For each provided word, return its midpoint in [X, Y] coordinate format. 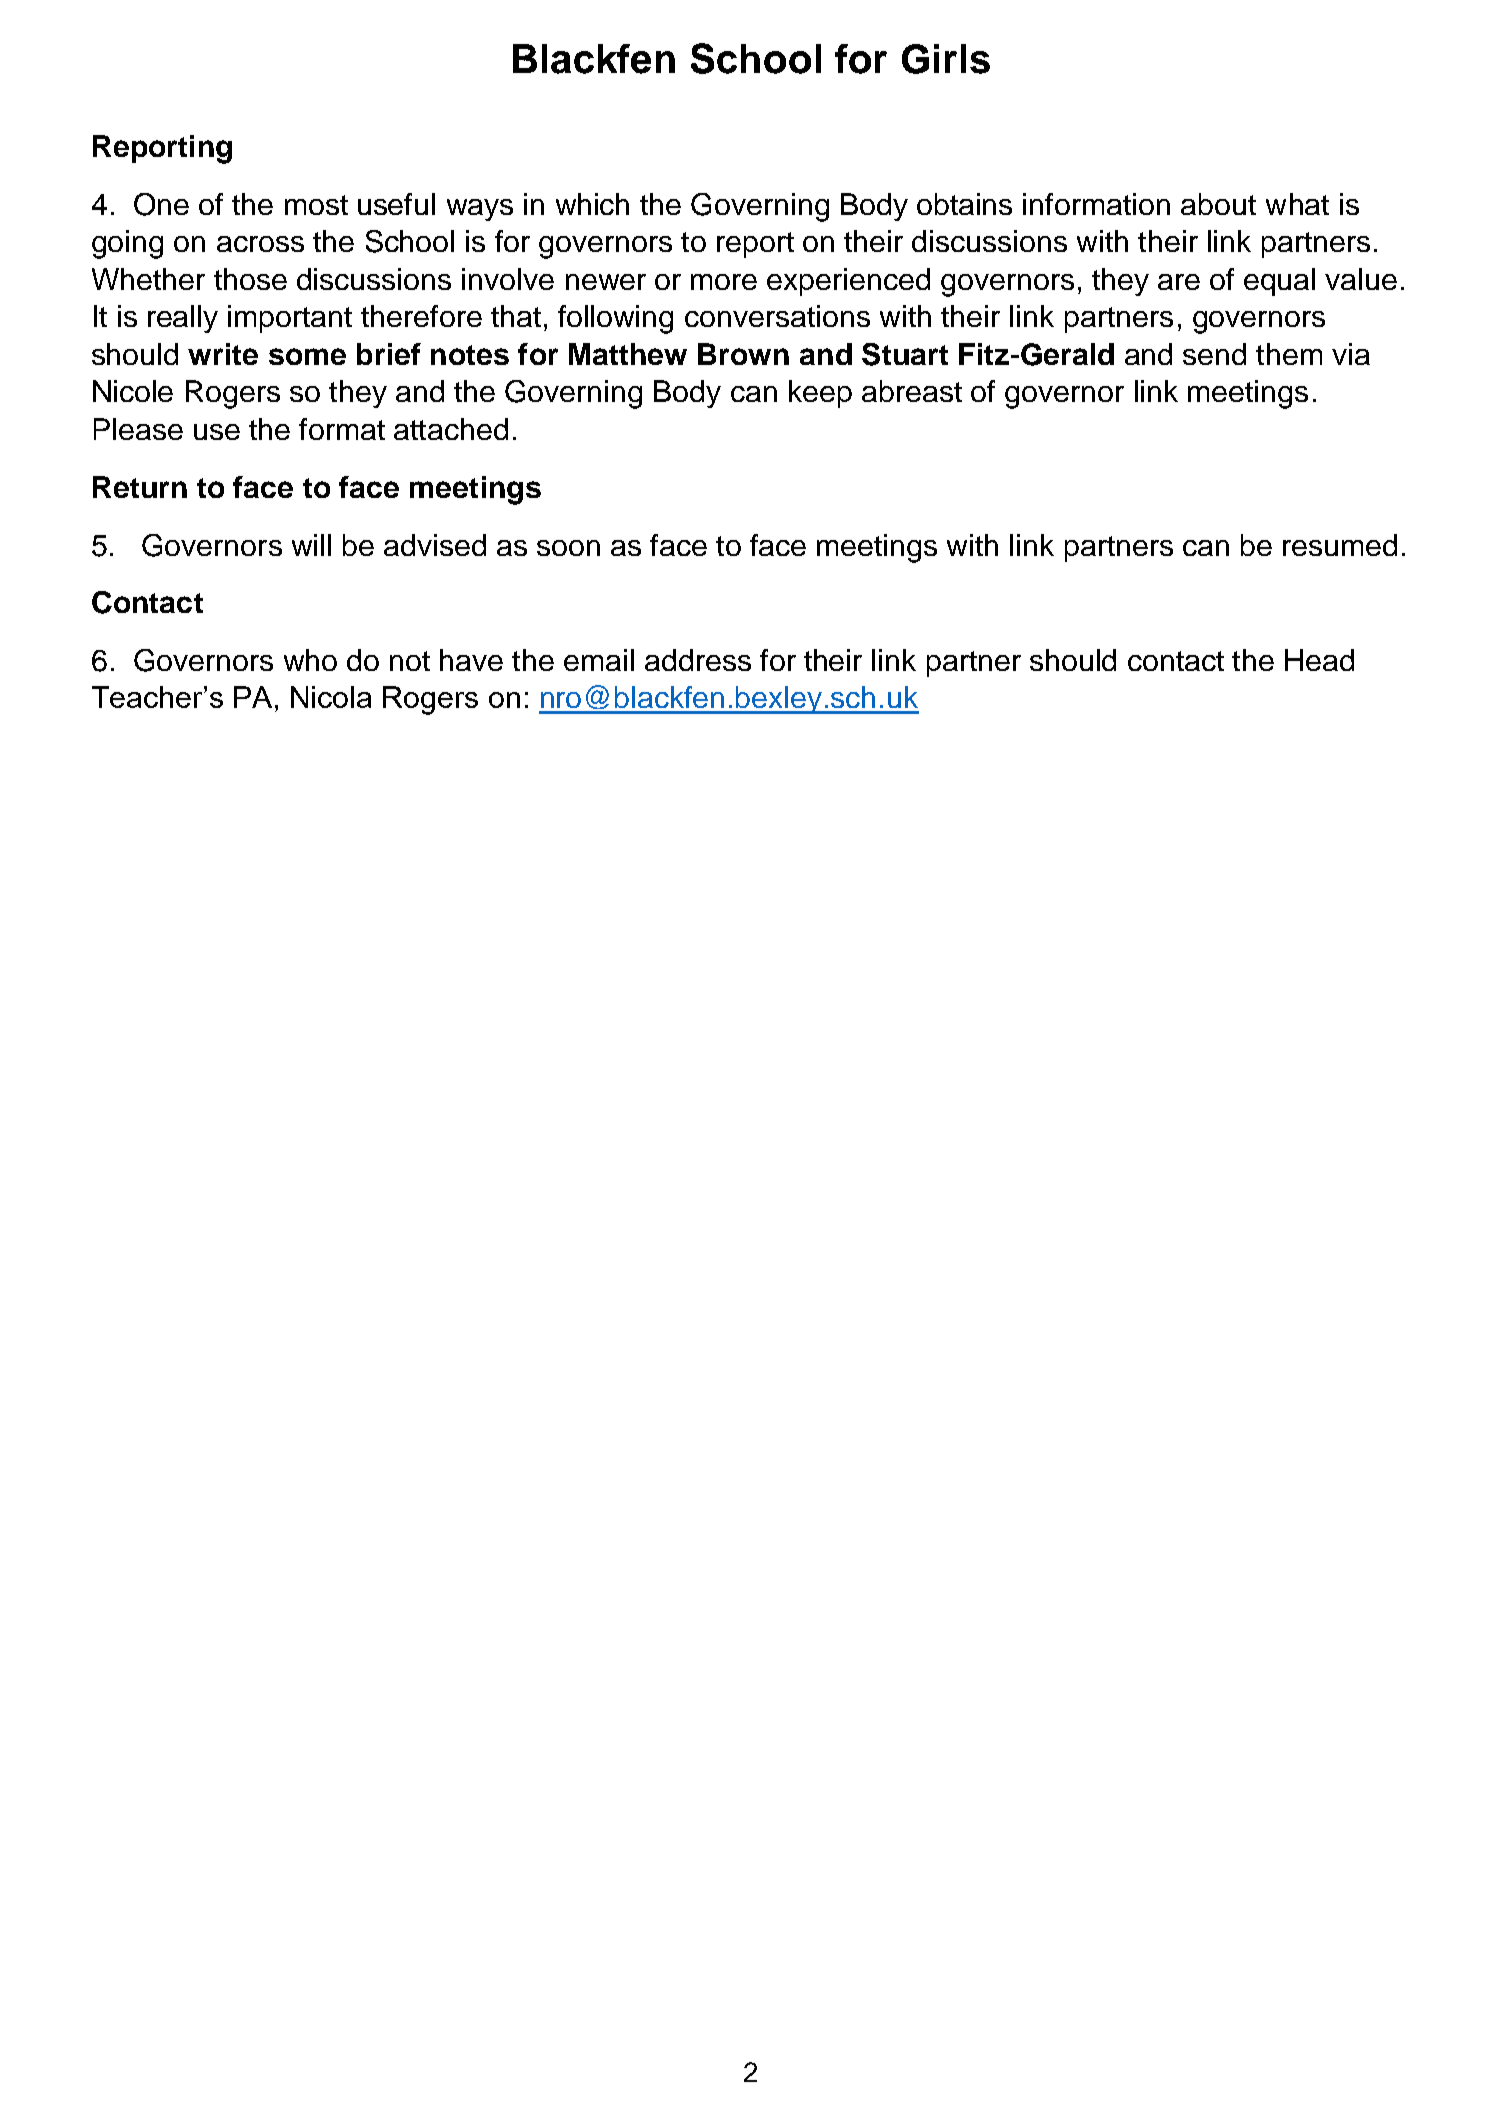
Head [1319, 660]
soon [568, 548]
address [698, 660]
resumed [1340, 545]
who [310, 660]
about [1218, 204]
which [592, 204]
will [311, 545]
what [1297, 204]
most [316, 205]
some [307, 356]
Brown [743, 354]
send [1214, 354]
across [260, 244]
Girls [946, 59]
